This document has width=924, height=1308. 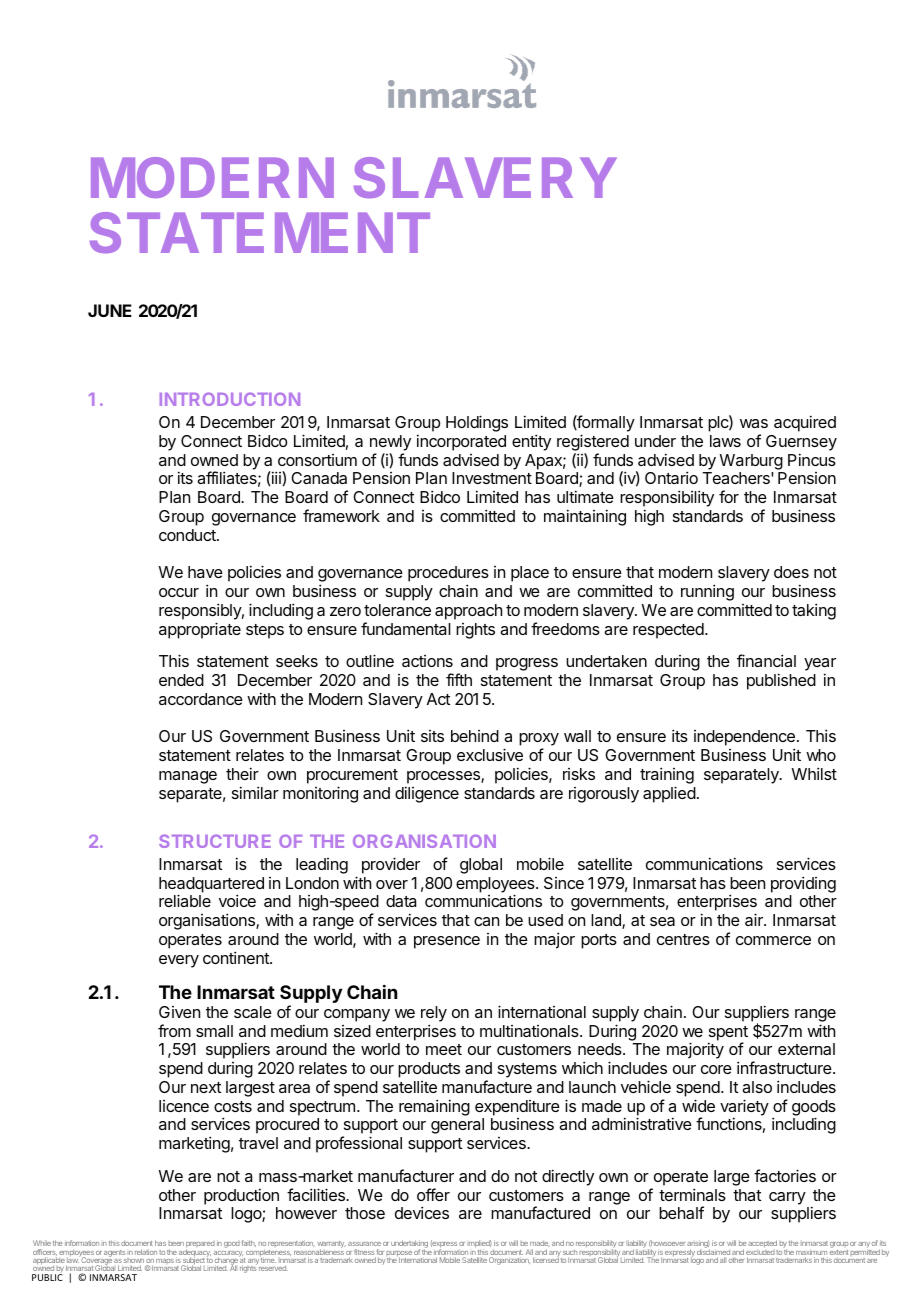 I want to click on JUNE, so click(x=110, y=310).
